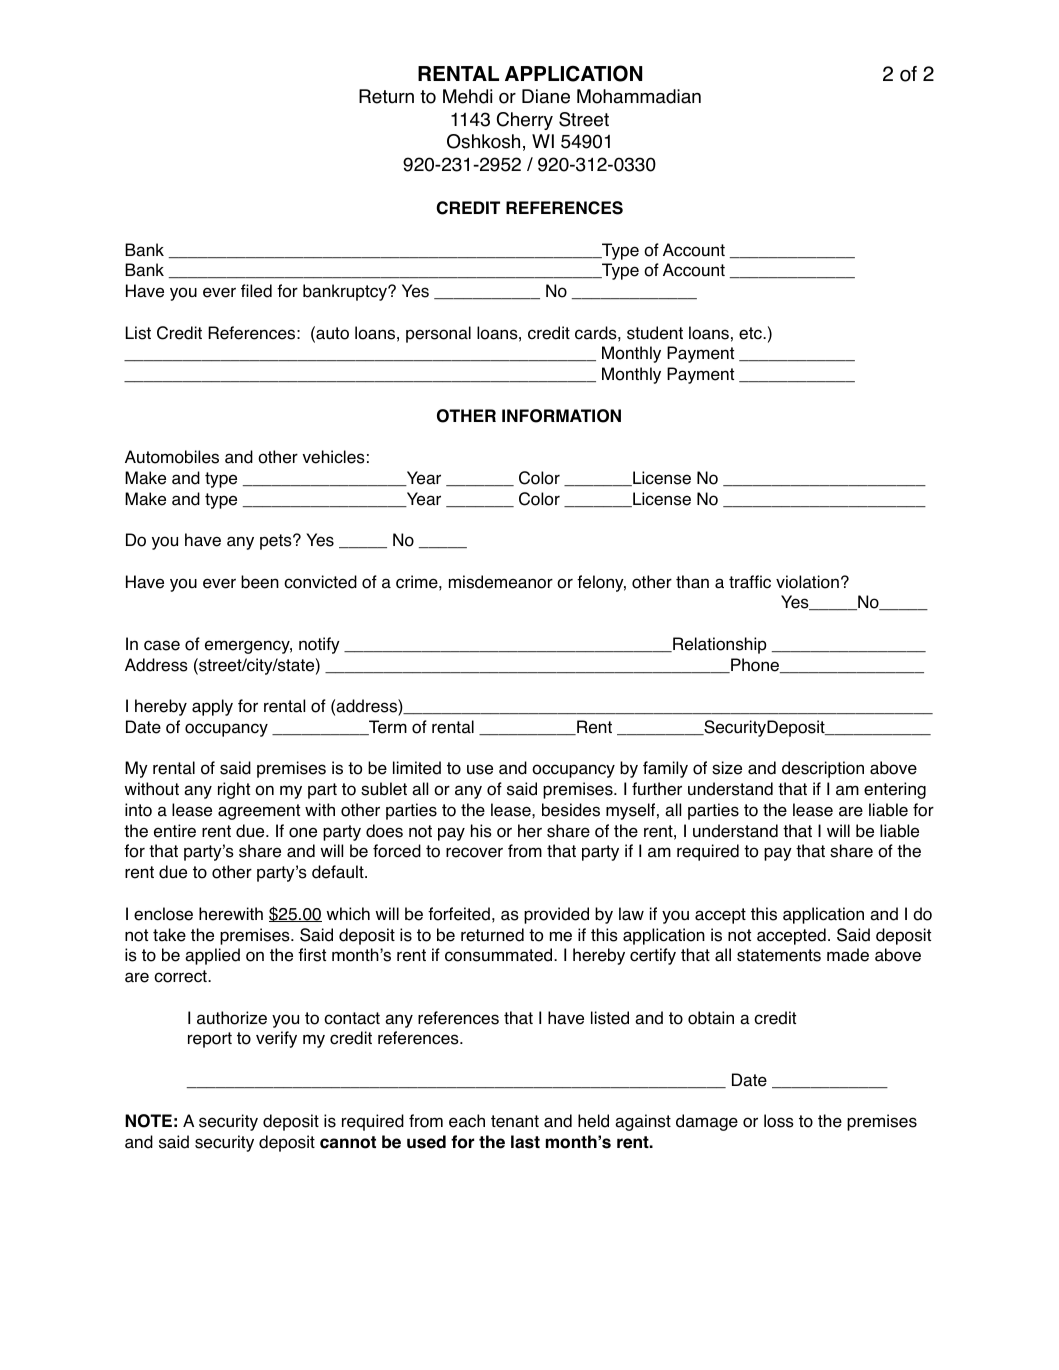 The height and width of the screenshot is (1370, 1059). Describe the element at coordinates (148, 1121) in the screenshot. I see `NOTE` at that location.
